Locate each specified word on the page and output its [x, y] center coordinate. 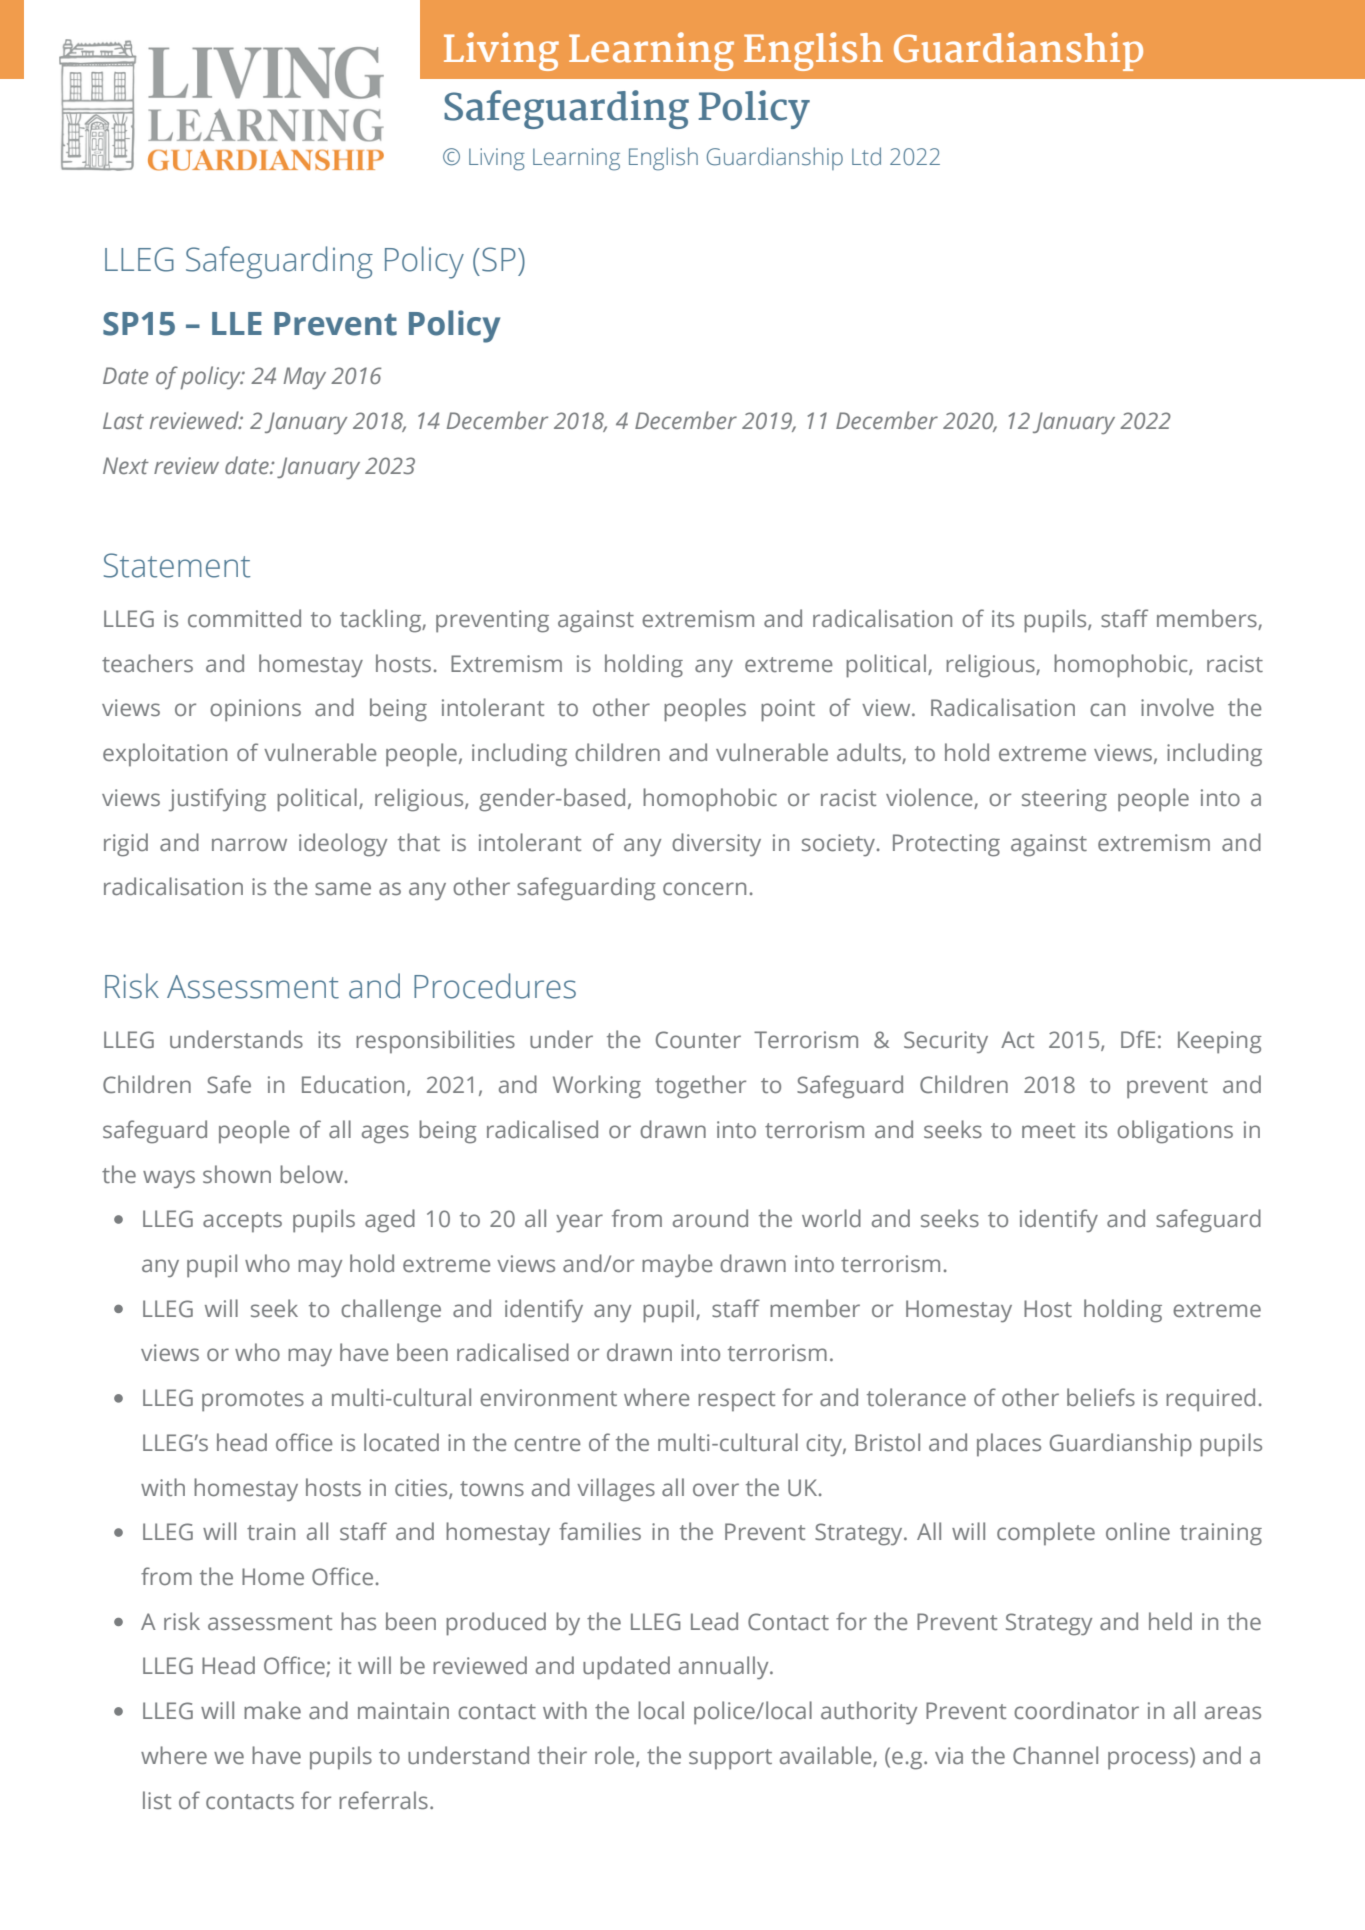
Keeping [1220, 1042]
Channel [1055, 1755]
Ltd [866, 156]
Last [123, 421]
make [272, 1710]
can [1107, 710]
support [730, 1759]
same [343, 889]
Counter [698, 1040]
